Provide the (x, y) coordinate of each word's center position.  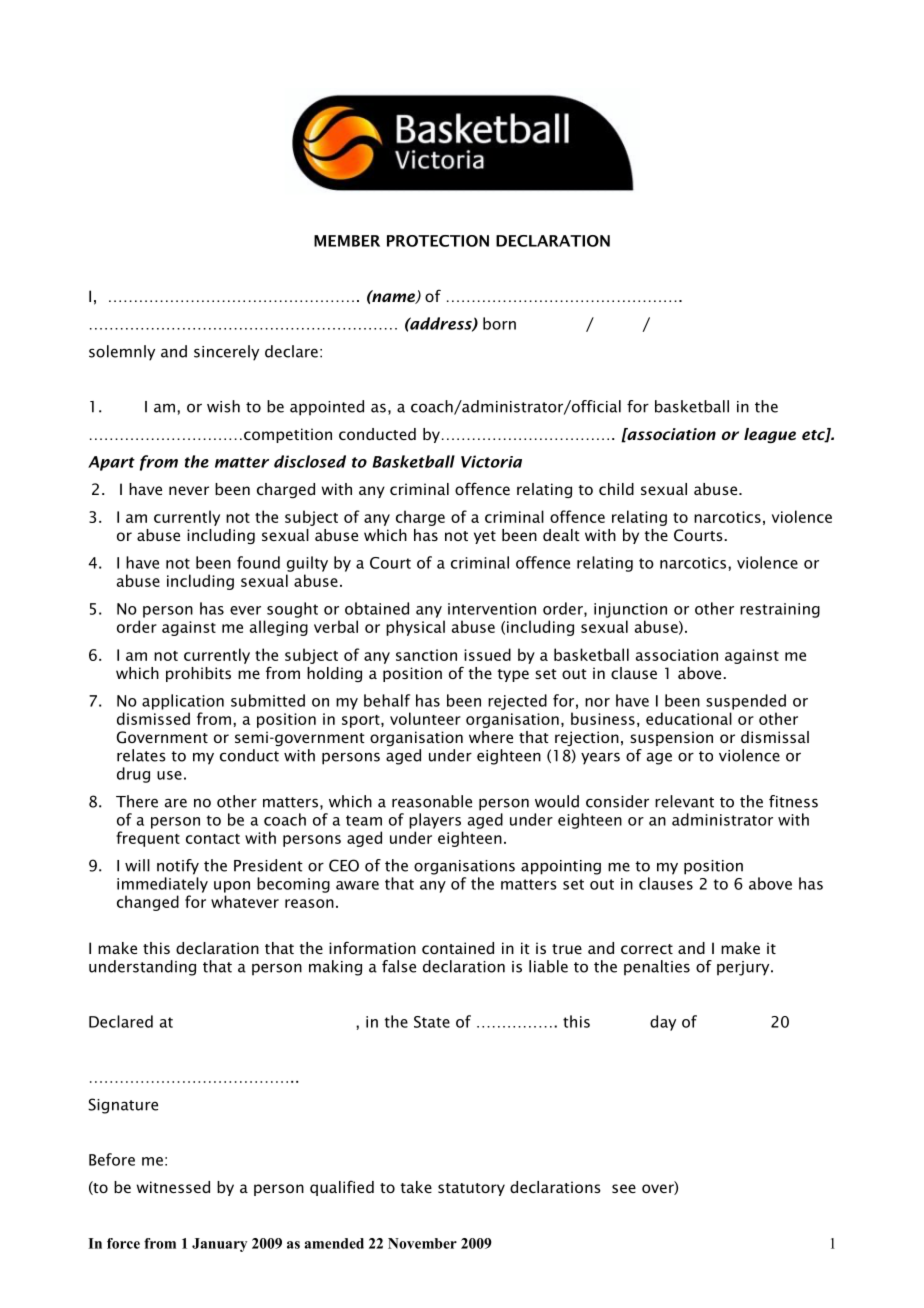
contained (458, 948)
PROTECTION (438, 241)
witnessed (173, 1187)
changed (148, 903)
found (258, 562)
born (499, 323)
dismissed (153, 718)
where (491, 737)
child (616, 489)
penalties (657, 968)
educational (689, 718)
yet (485, 537)
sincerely (226, 353)
